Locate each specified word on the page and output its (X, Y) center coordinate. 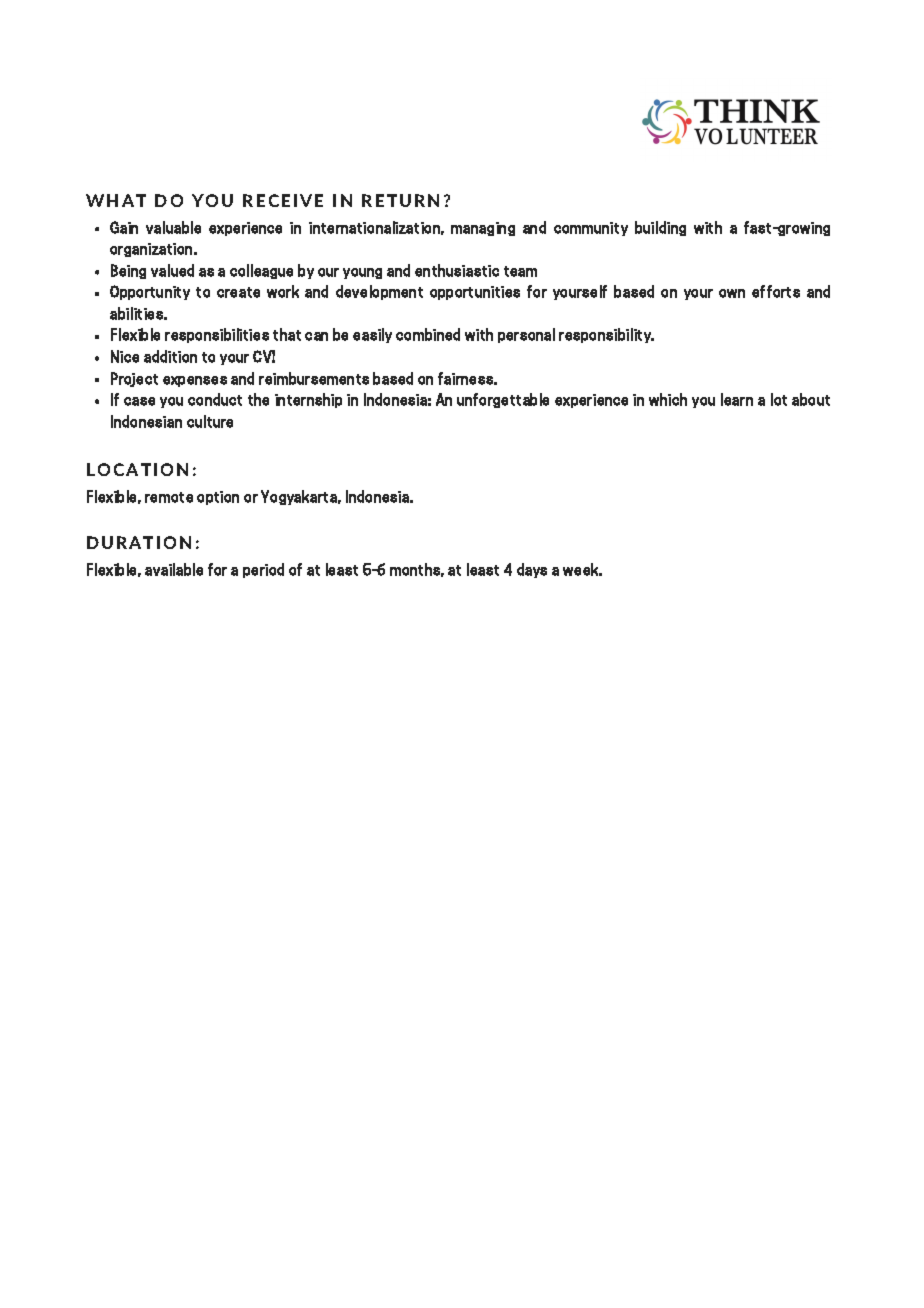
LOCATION (137, 469)
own (732, 293)
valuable (173, 227)
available (174, 569)
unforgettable (503, 400)
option (218, 498)
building (660, 228)
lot (779, 399)
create (238, 292)
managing (483, 229)
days (532, 570)
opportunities (475, 293)
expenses (195, 381)
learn (737, 399)
